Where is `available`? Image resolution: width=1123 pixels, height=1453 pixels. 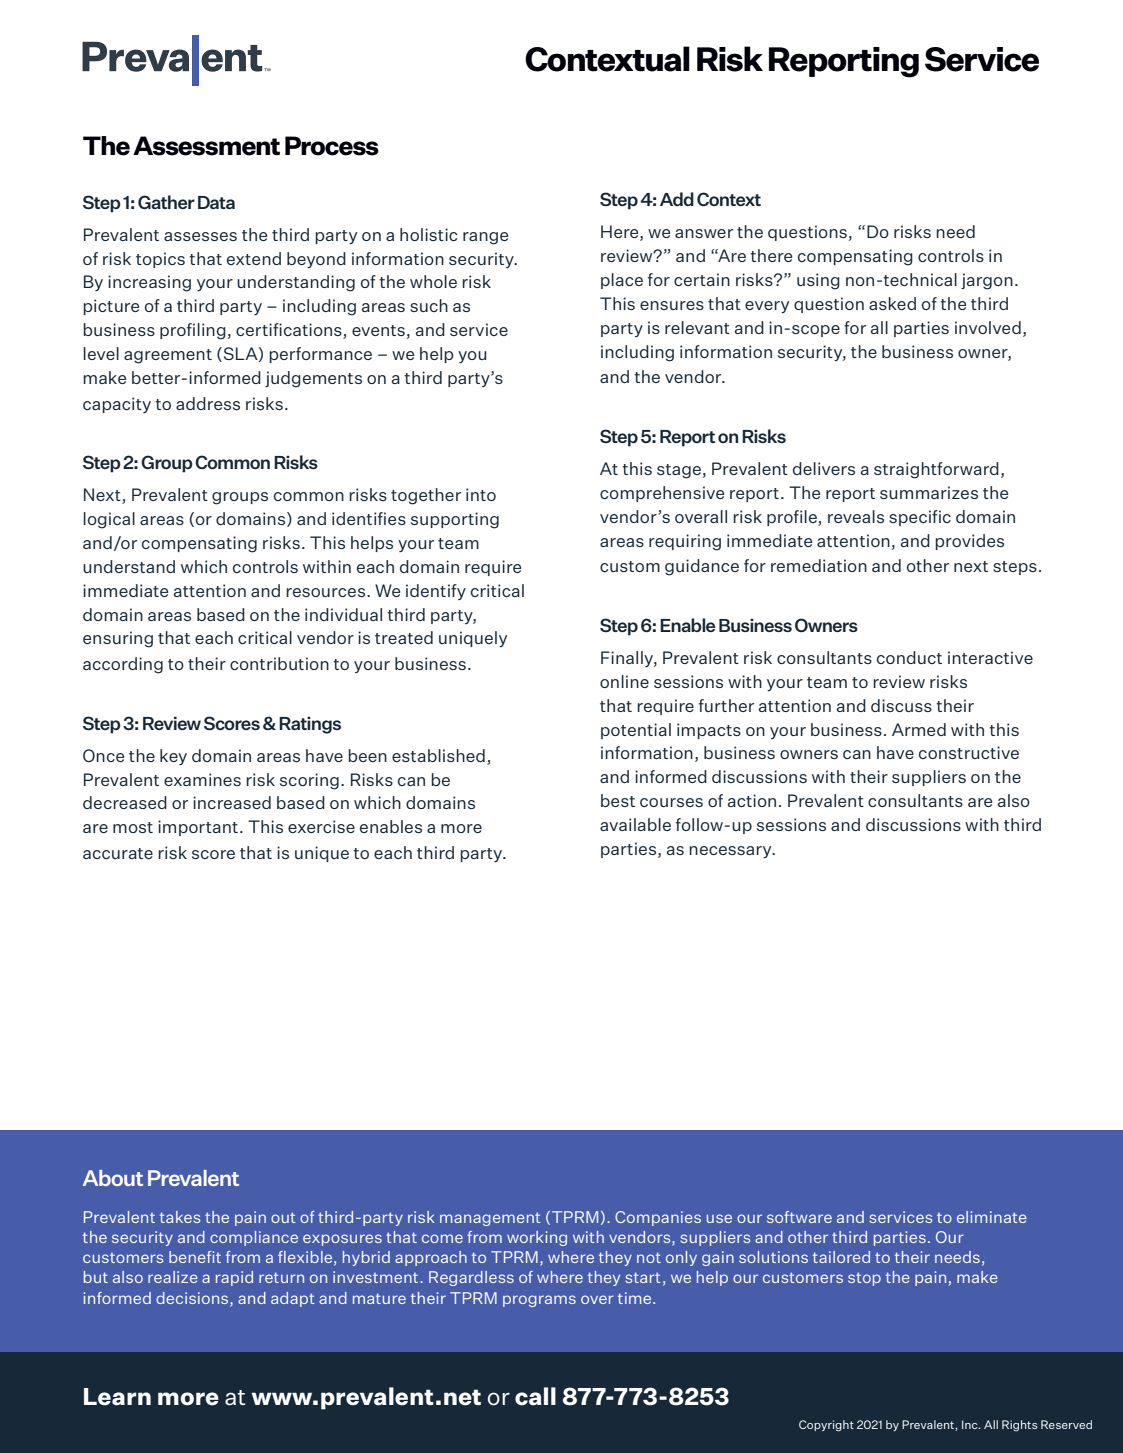
available is located at coordinates (635, 824).
